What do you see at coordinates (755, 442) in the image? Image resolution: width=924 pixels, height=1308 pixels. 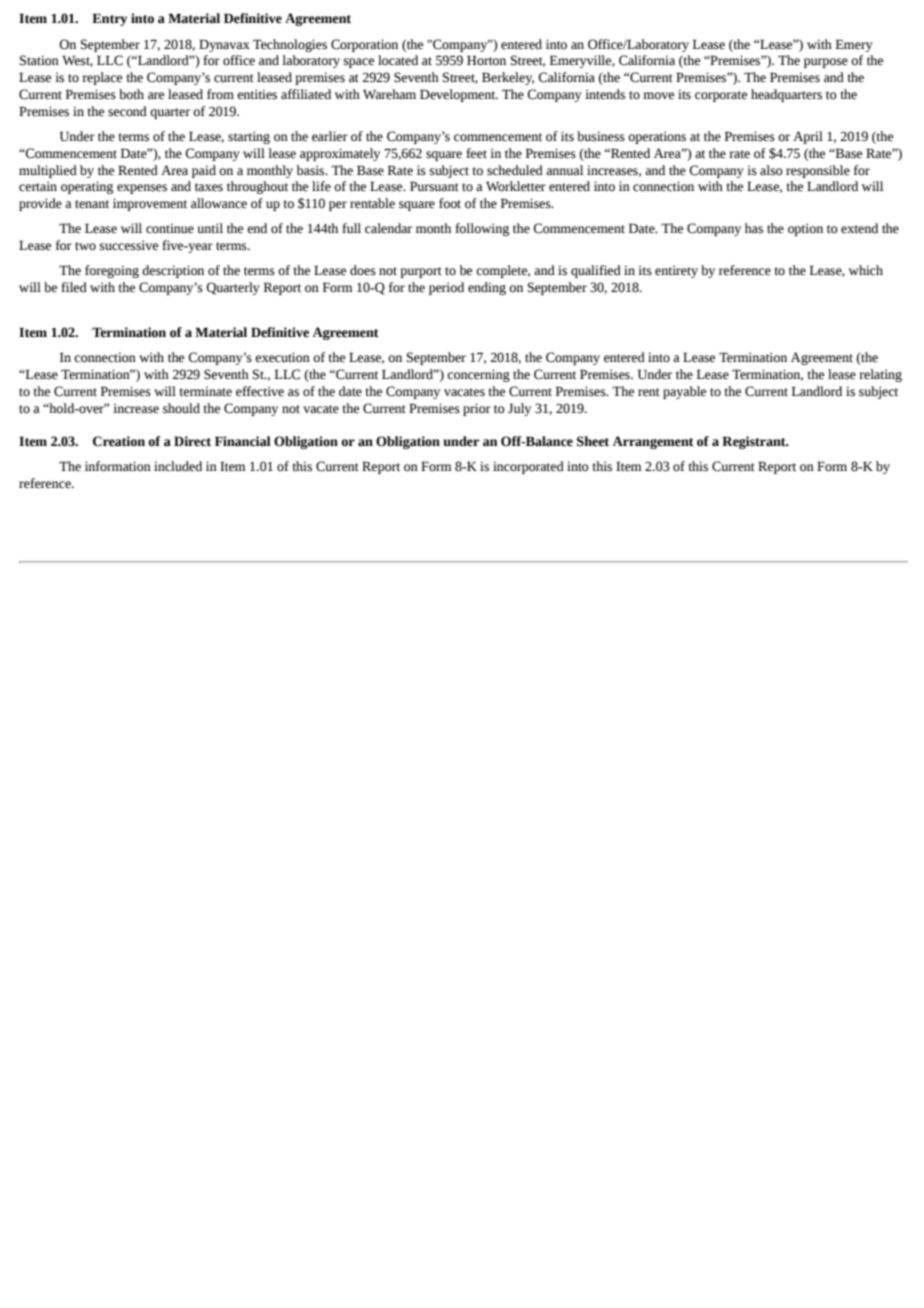 I see `Registrant` at bounding box center [755, 442].
